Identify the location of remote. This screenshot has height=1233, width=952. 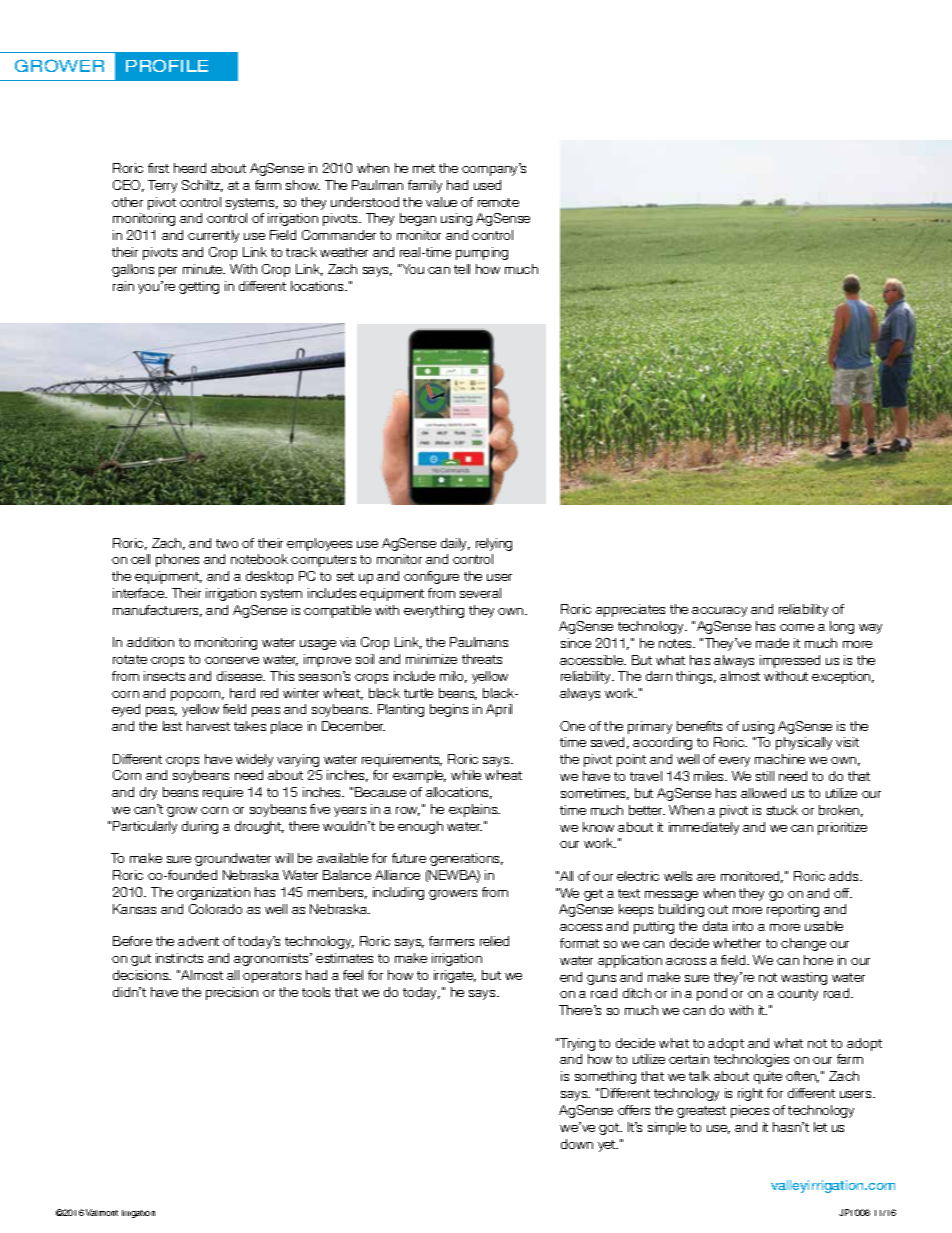
(498, 202).
